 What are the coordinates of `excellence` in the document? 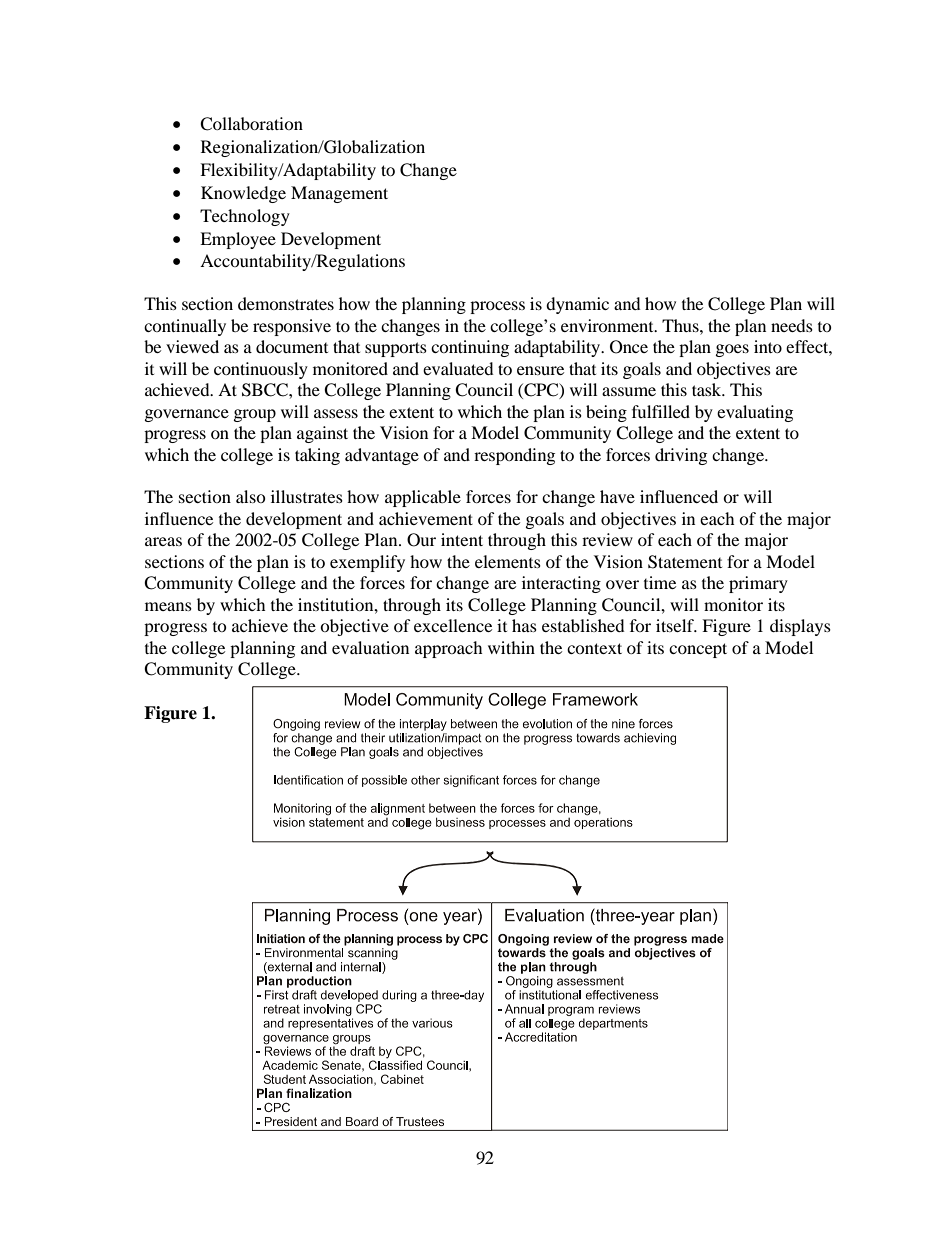 It's located at (453, 625).
